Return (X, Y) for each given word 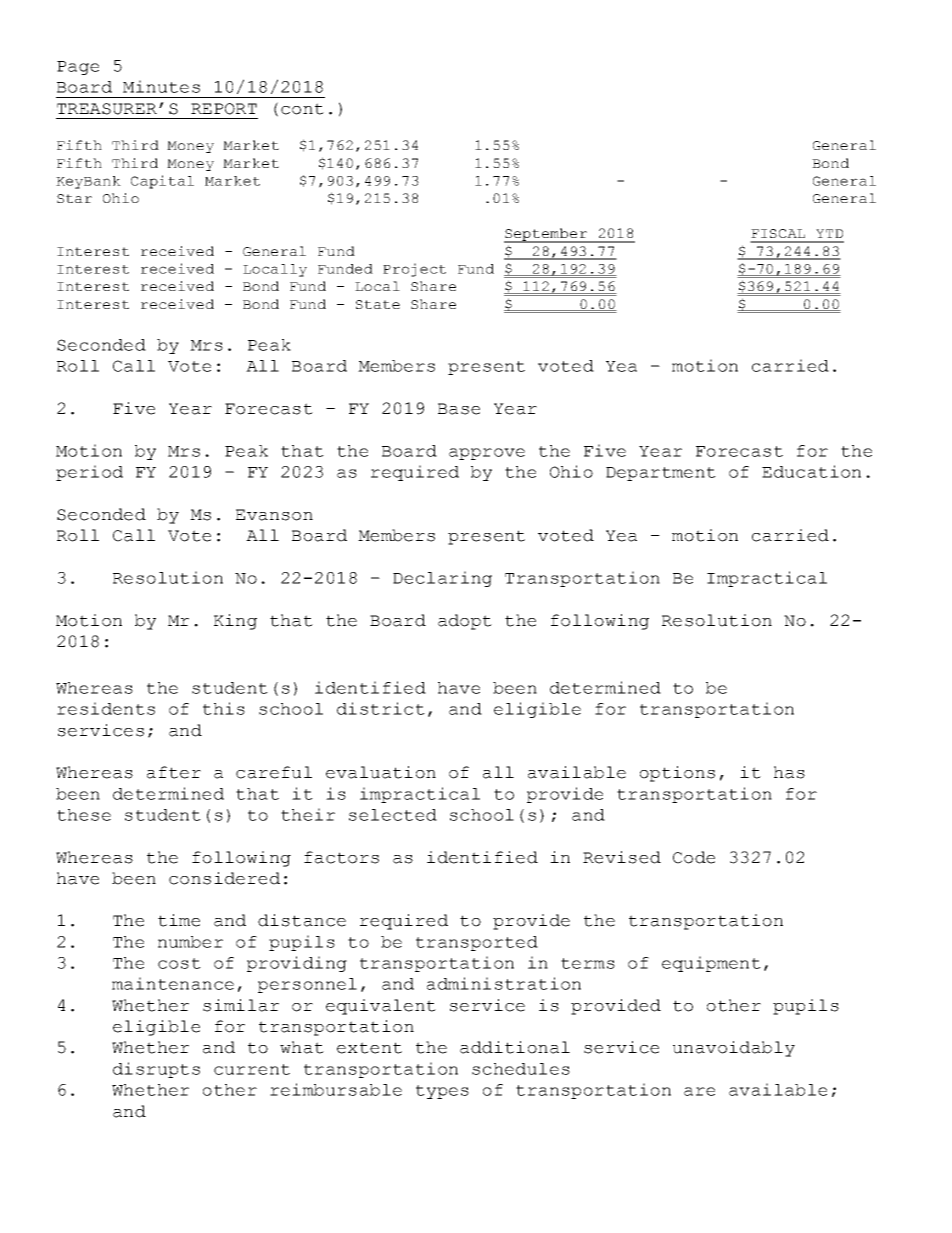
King (235, 622)
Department (661, 474)
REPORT (224, 109)
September (547, 235)
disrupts (156, 1070)
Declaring (442, 579)
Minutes (161, 86)
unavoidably (734, 1049)
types (442, 1092)
